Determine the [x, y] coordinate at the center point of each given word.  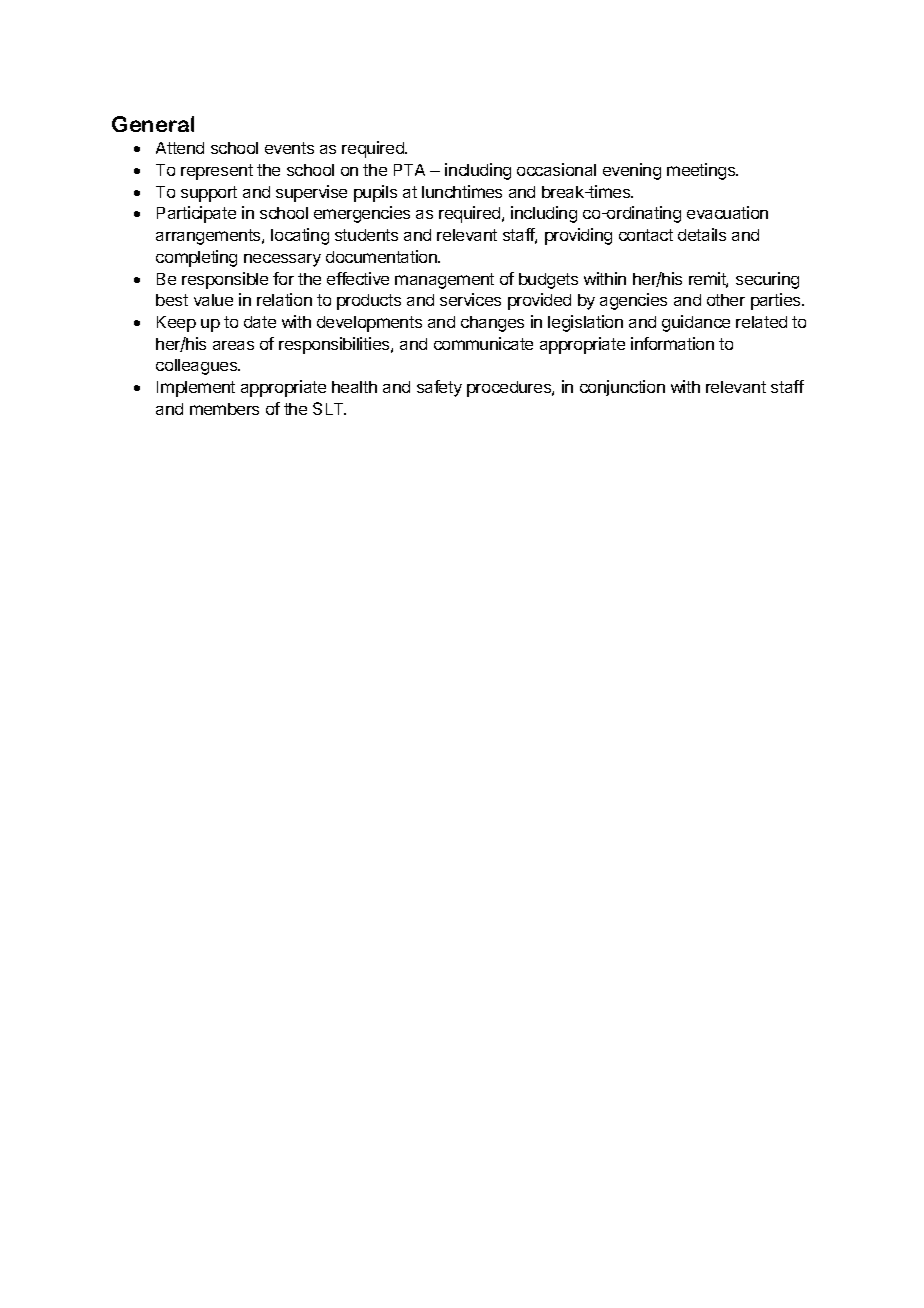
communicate [483, 343]
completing [196, 258]
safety [439, 388]
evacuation [727, 212]
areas [233, 345]
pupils [375, 193]
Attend [180, 148]
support [209, 194]
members [224, 409]
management [444, 281]
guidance [696, 323]
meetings [702, 171]
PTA [409, 170]
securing [767, 280]
